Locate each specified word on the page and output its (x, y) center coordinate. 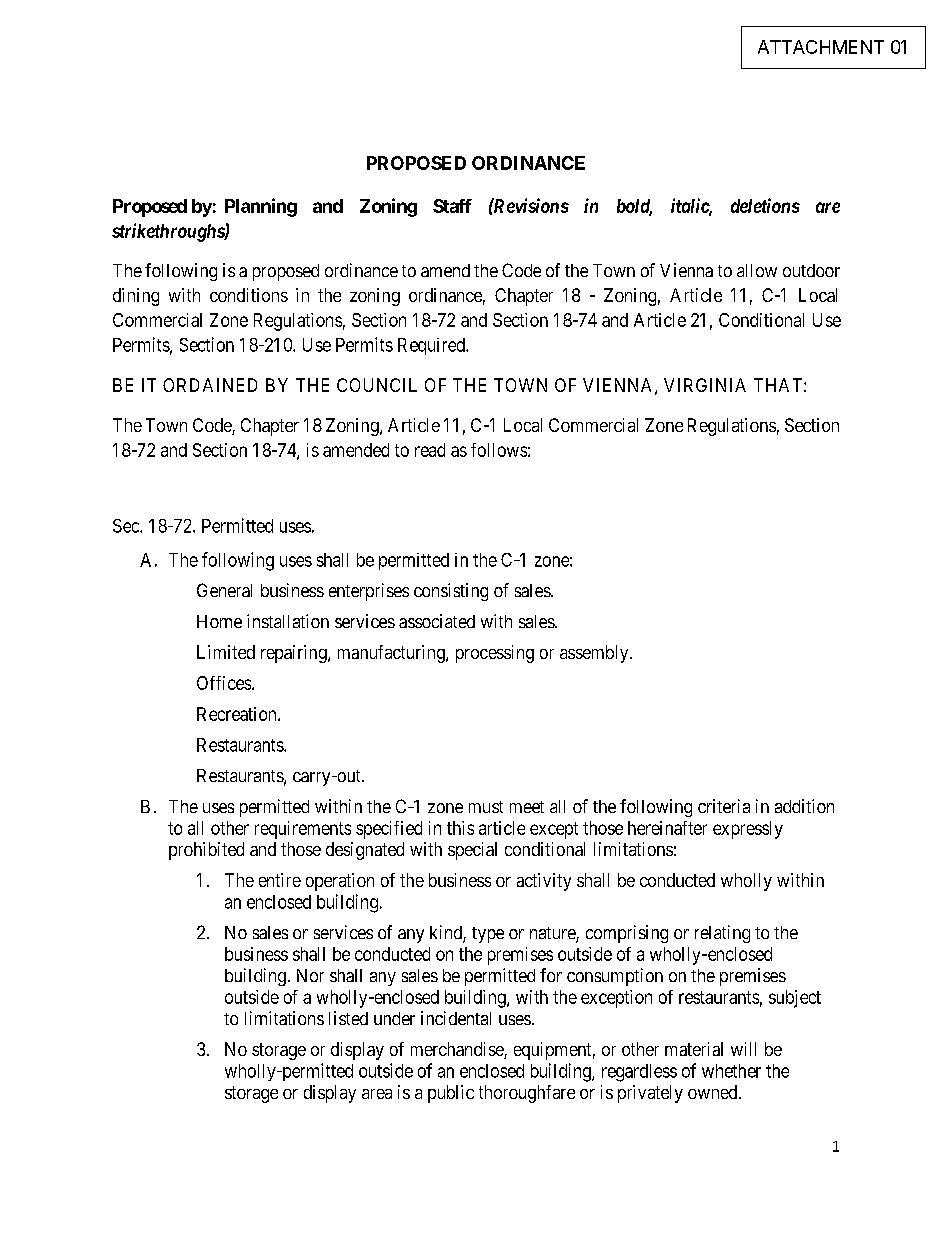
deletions (765, 205)
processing (495, 654)
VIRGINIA (705, 385)
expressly (748, 830)
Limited (226, 652)
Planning (261, 207)
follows (499, 450)
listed (348, 1018)
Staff (452, 206)
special (472, 851)
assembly (595, 654)
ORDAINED (210, 385)
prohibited (206, 851)
